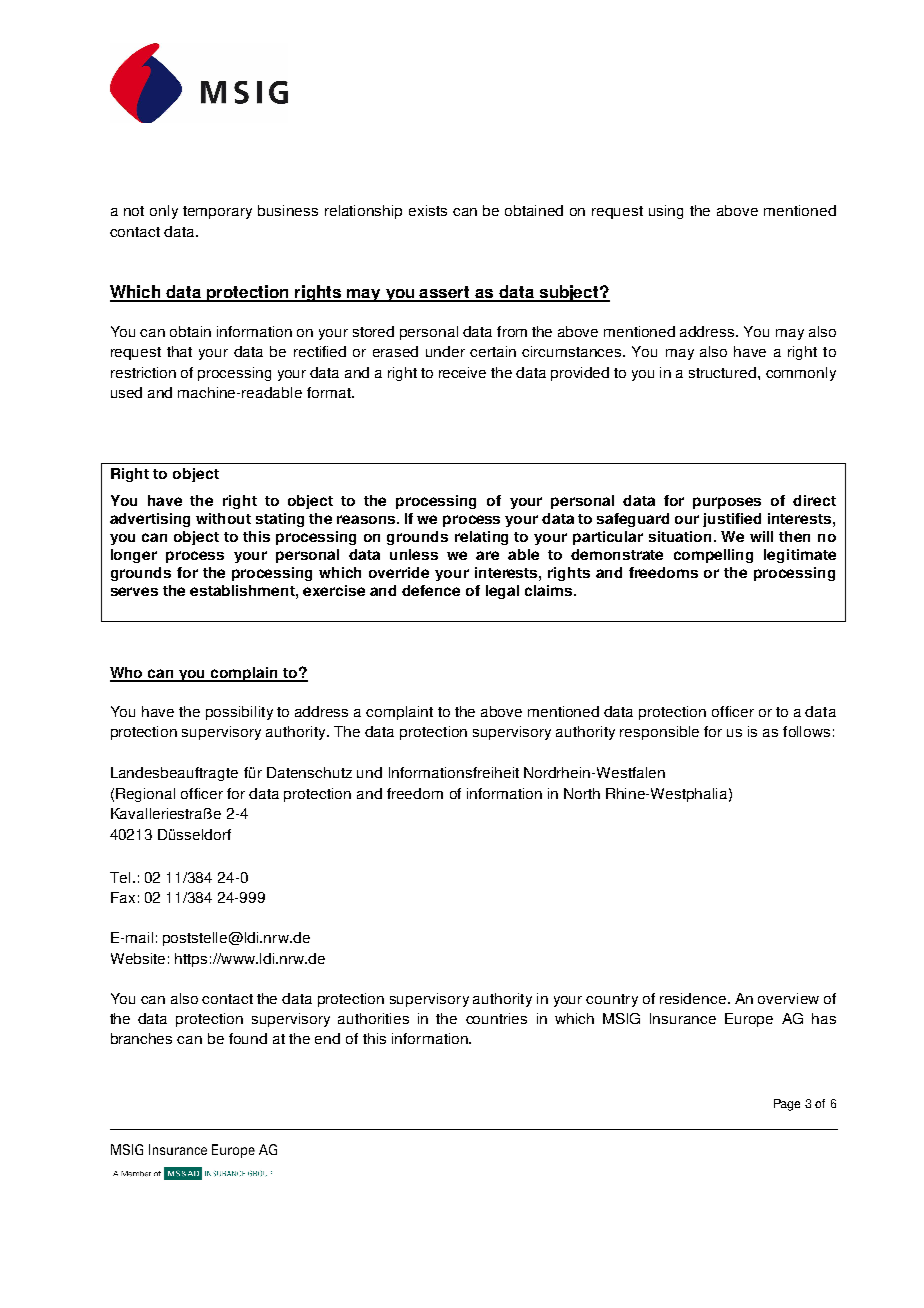  What do you see at coordinates (145, 795) in the screenshot?
I see `Regional` at bounding box center [145, 795].
